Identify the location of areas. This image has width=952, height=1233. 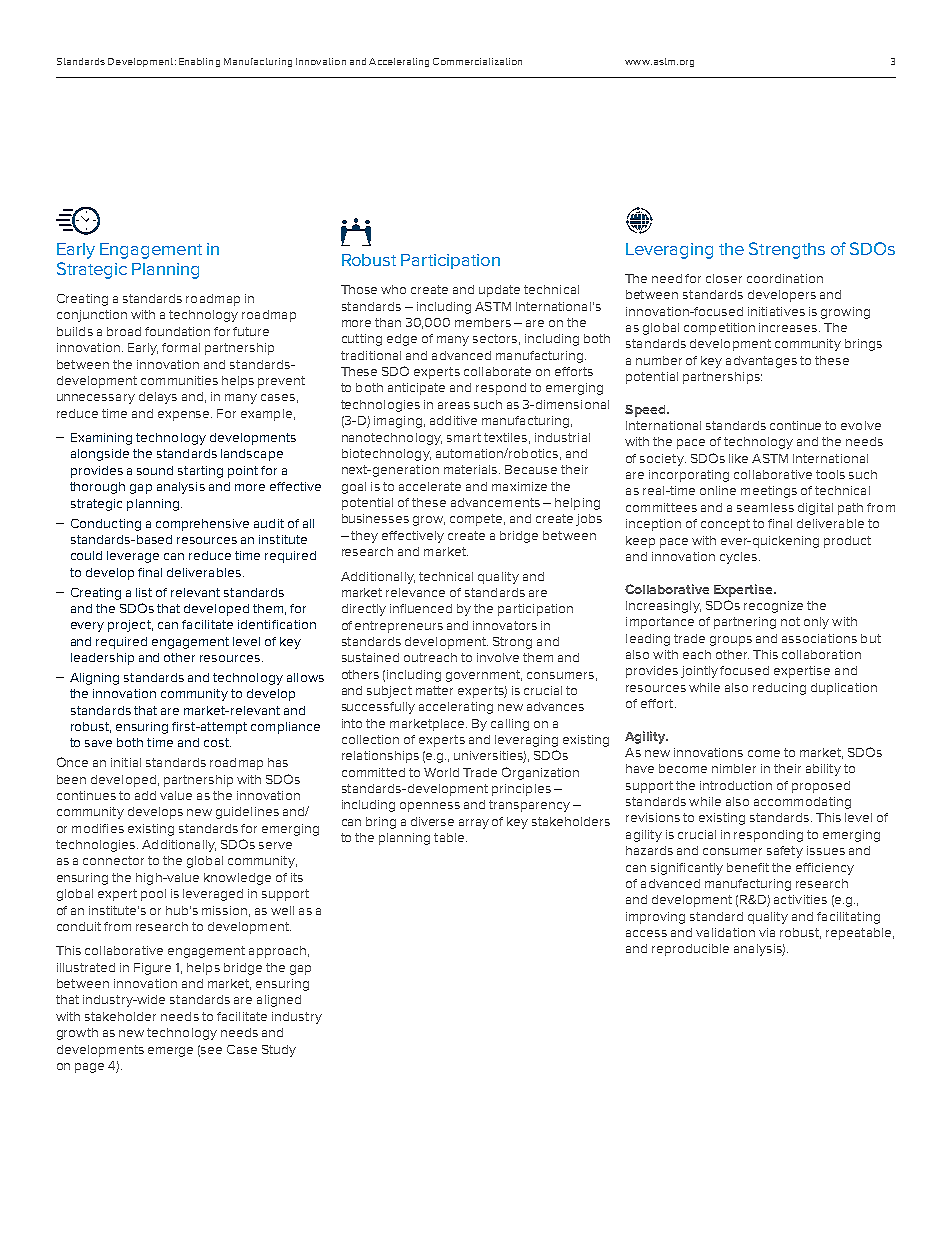
(454, 405).
